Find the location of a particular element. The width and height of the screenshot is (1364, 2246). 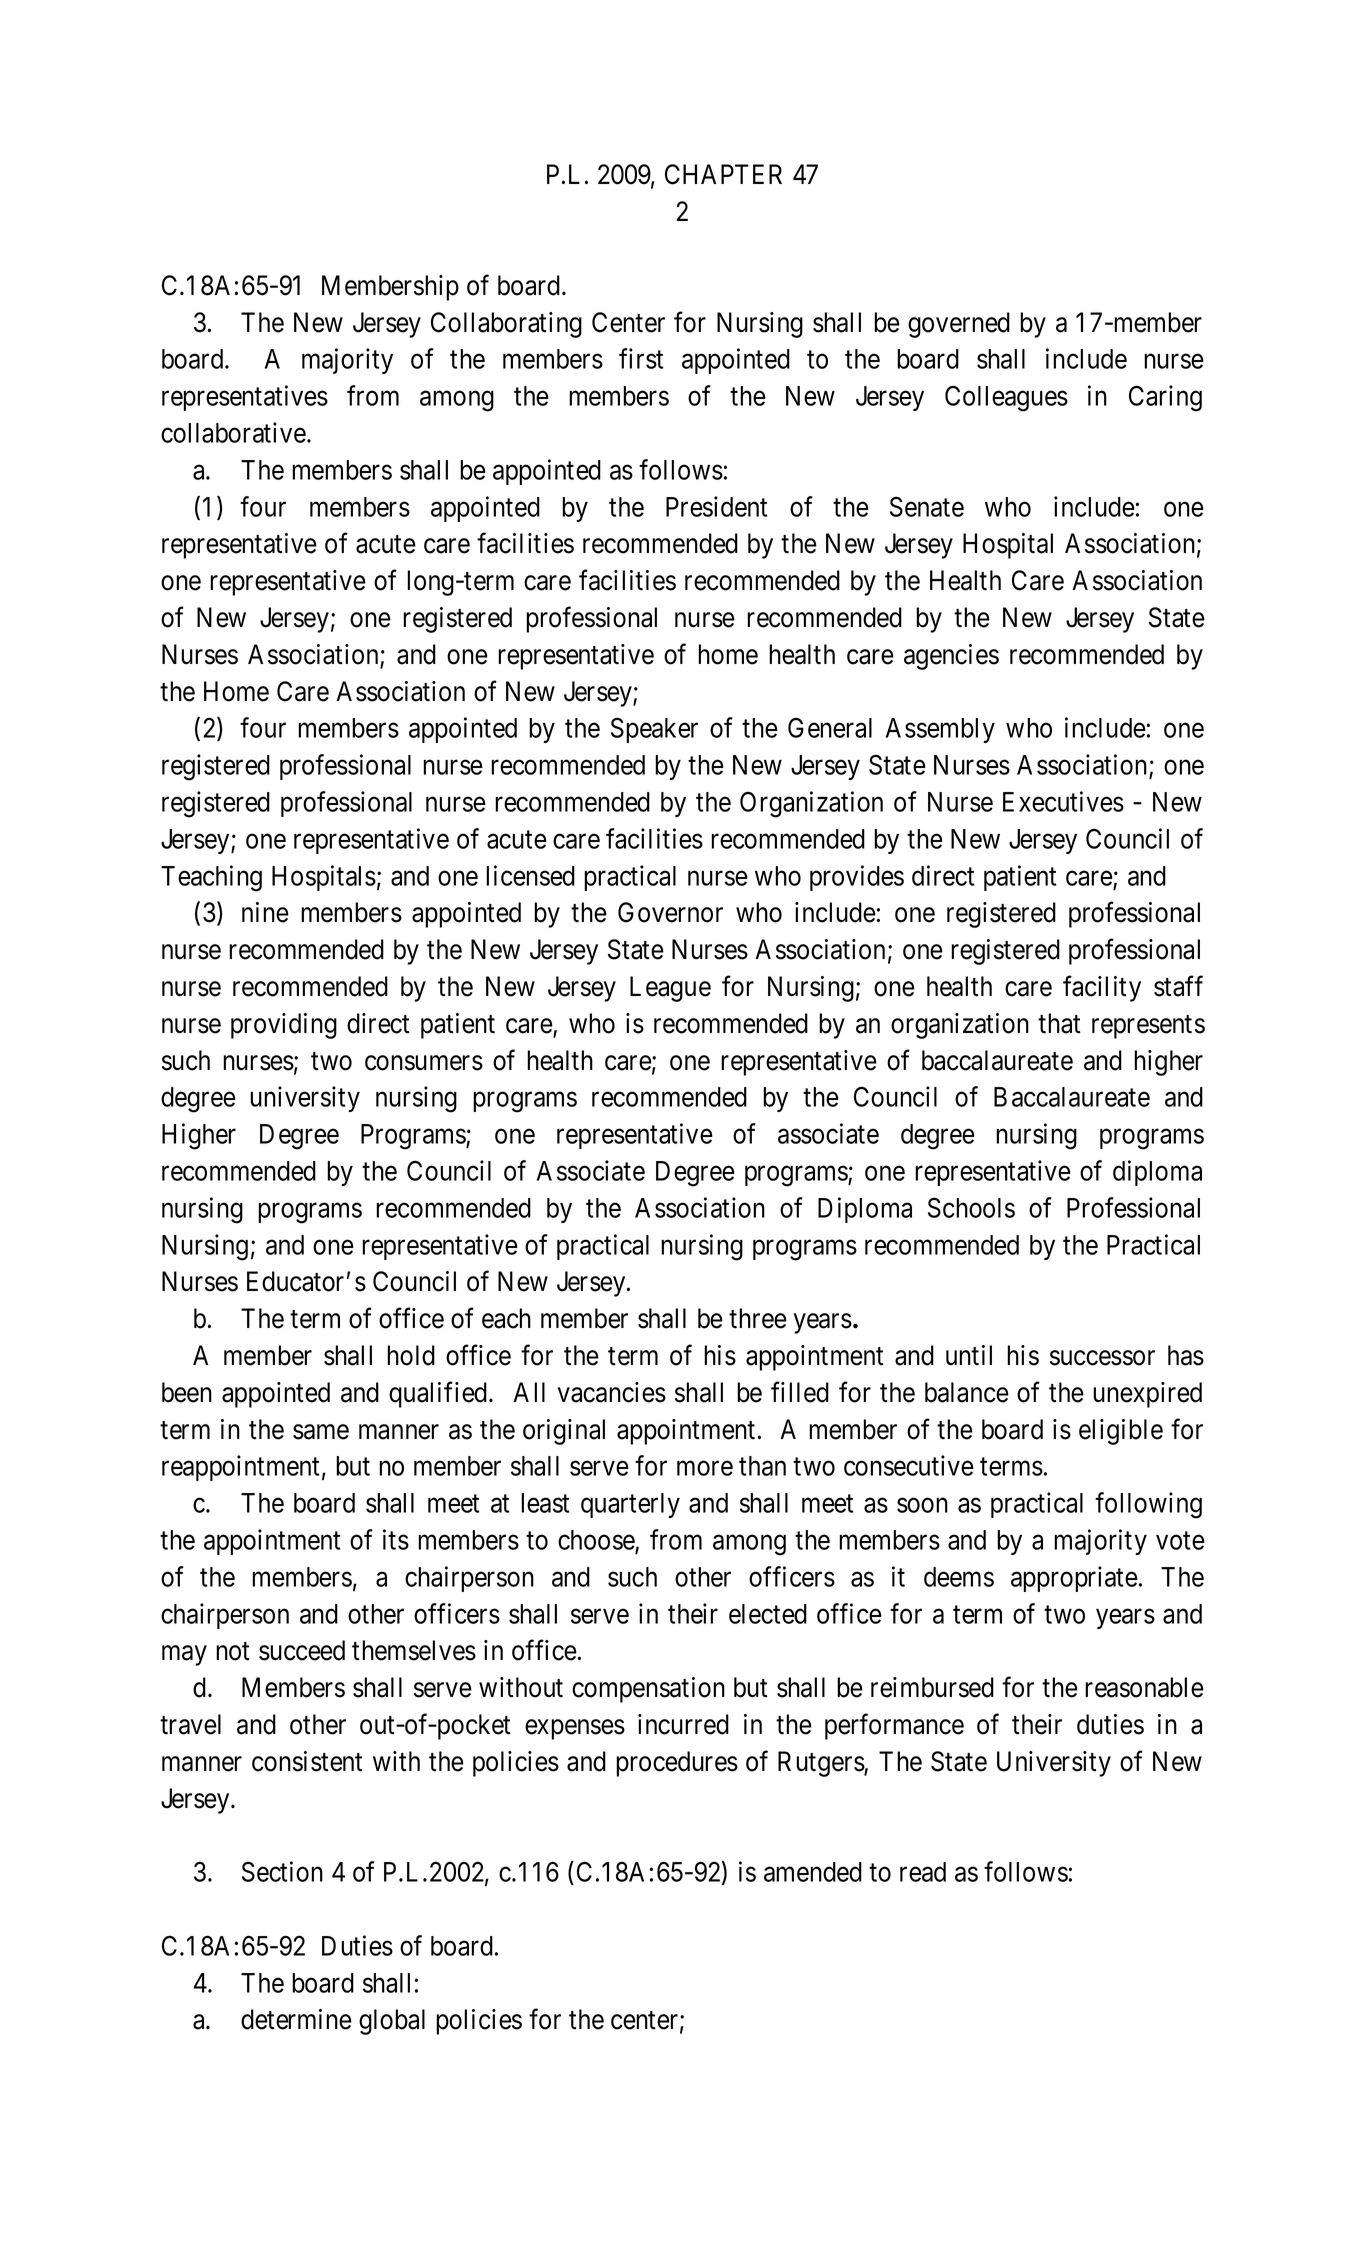

successor is located at coordinates (1102, 1358).
